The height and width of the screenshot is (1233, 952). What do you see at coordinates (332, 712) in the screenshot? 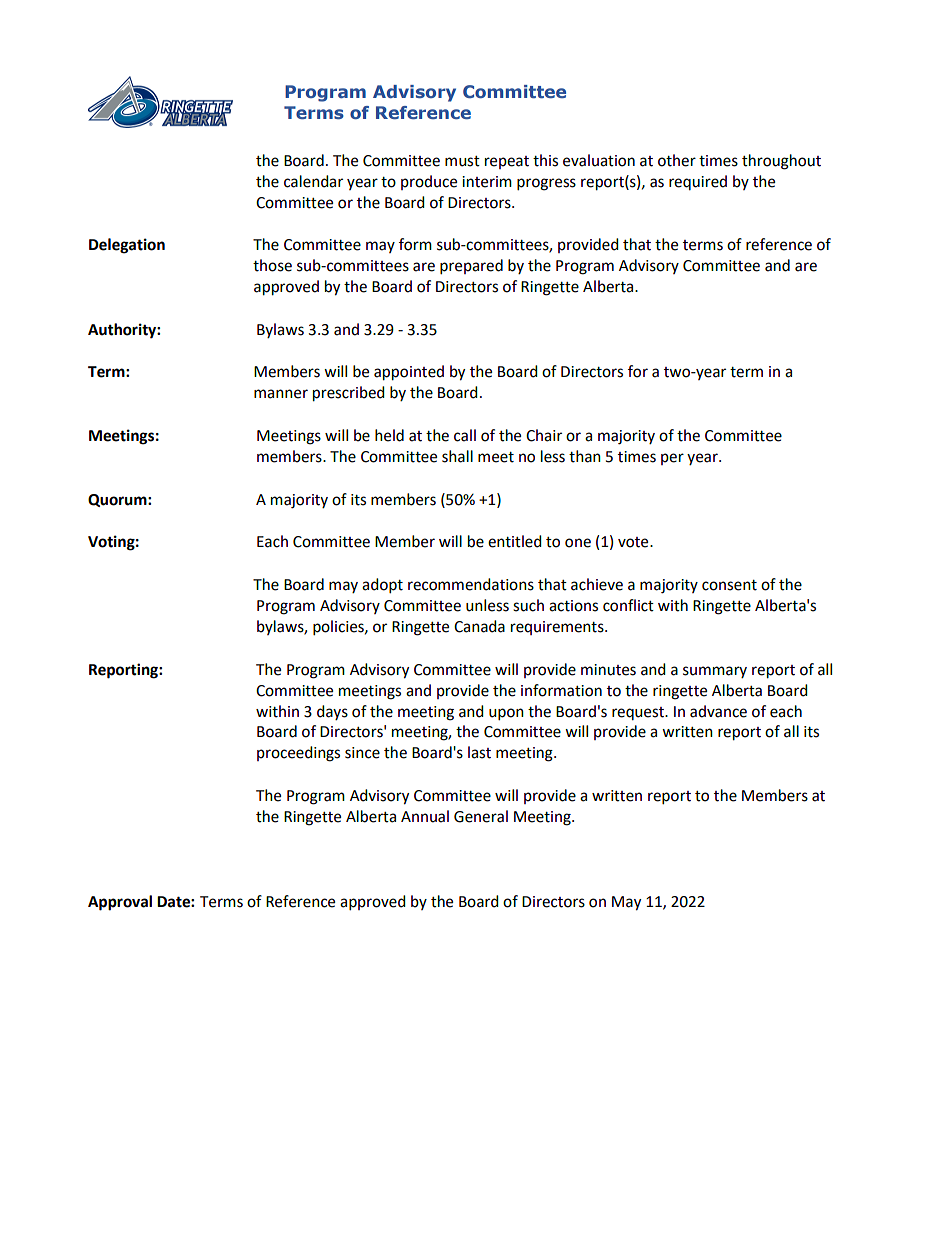
I see `days` at bounding box center [332, 712].
